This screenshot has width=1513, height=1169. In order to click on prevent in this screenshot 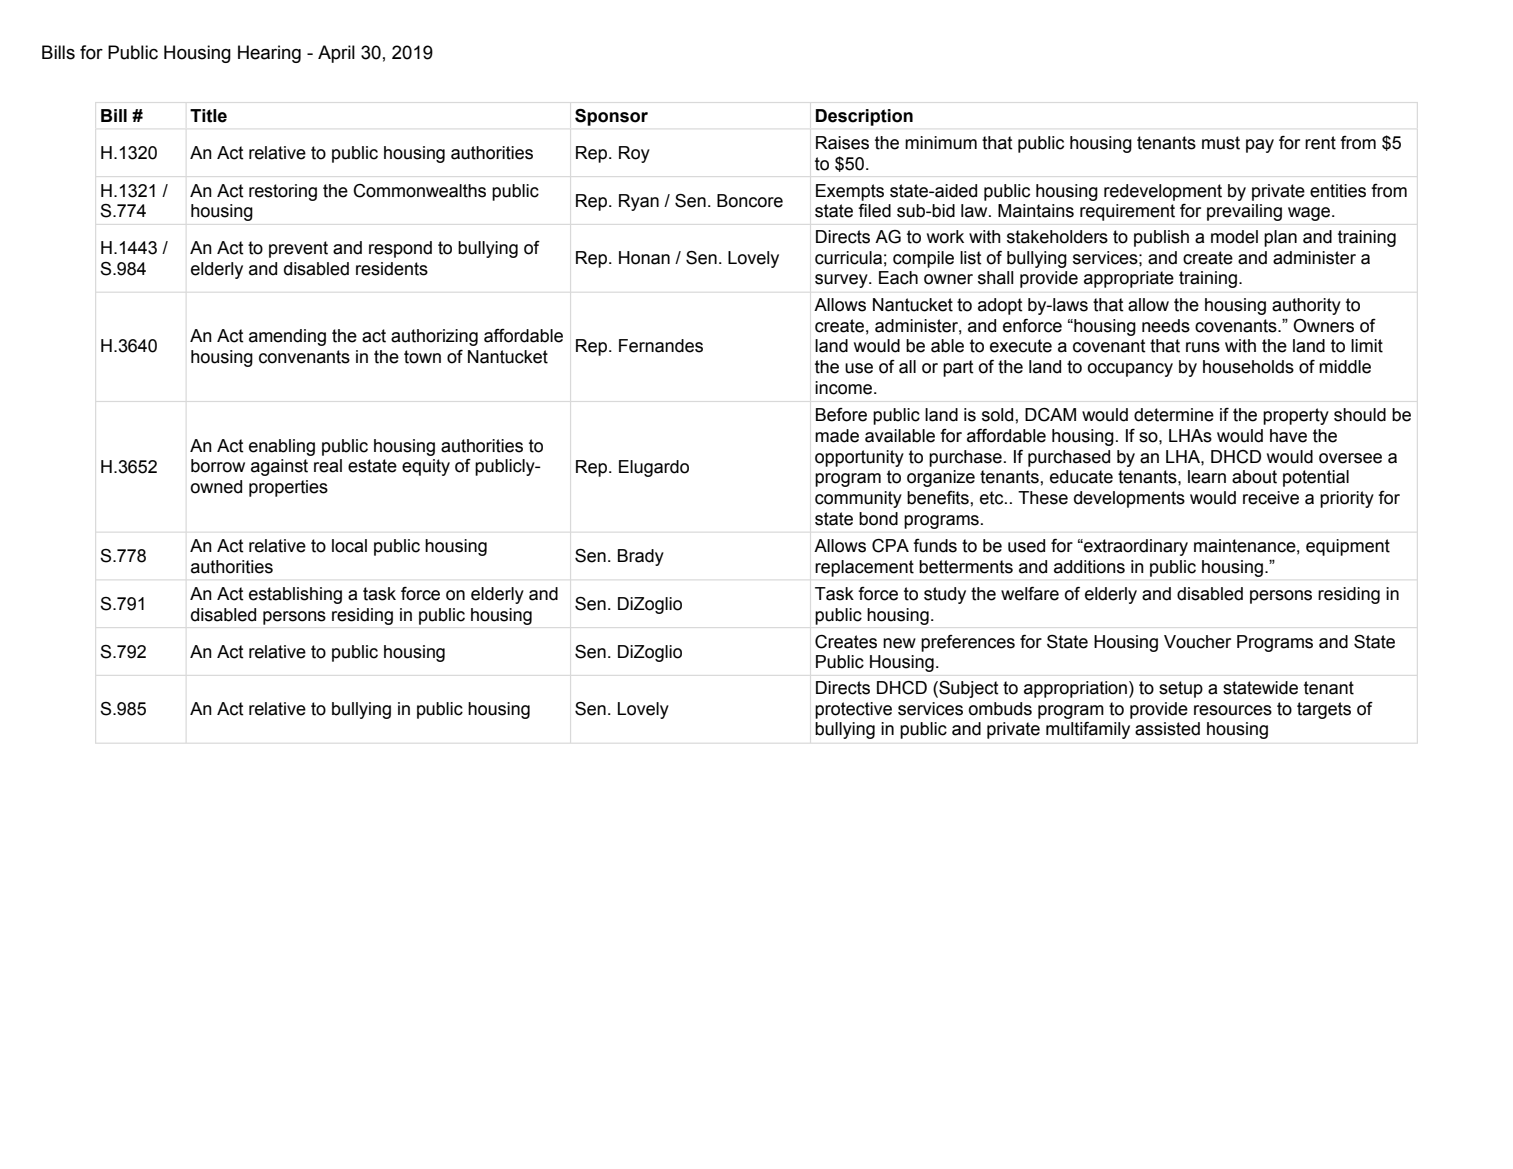, I will do `click(298, 249)`.
